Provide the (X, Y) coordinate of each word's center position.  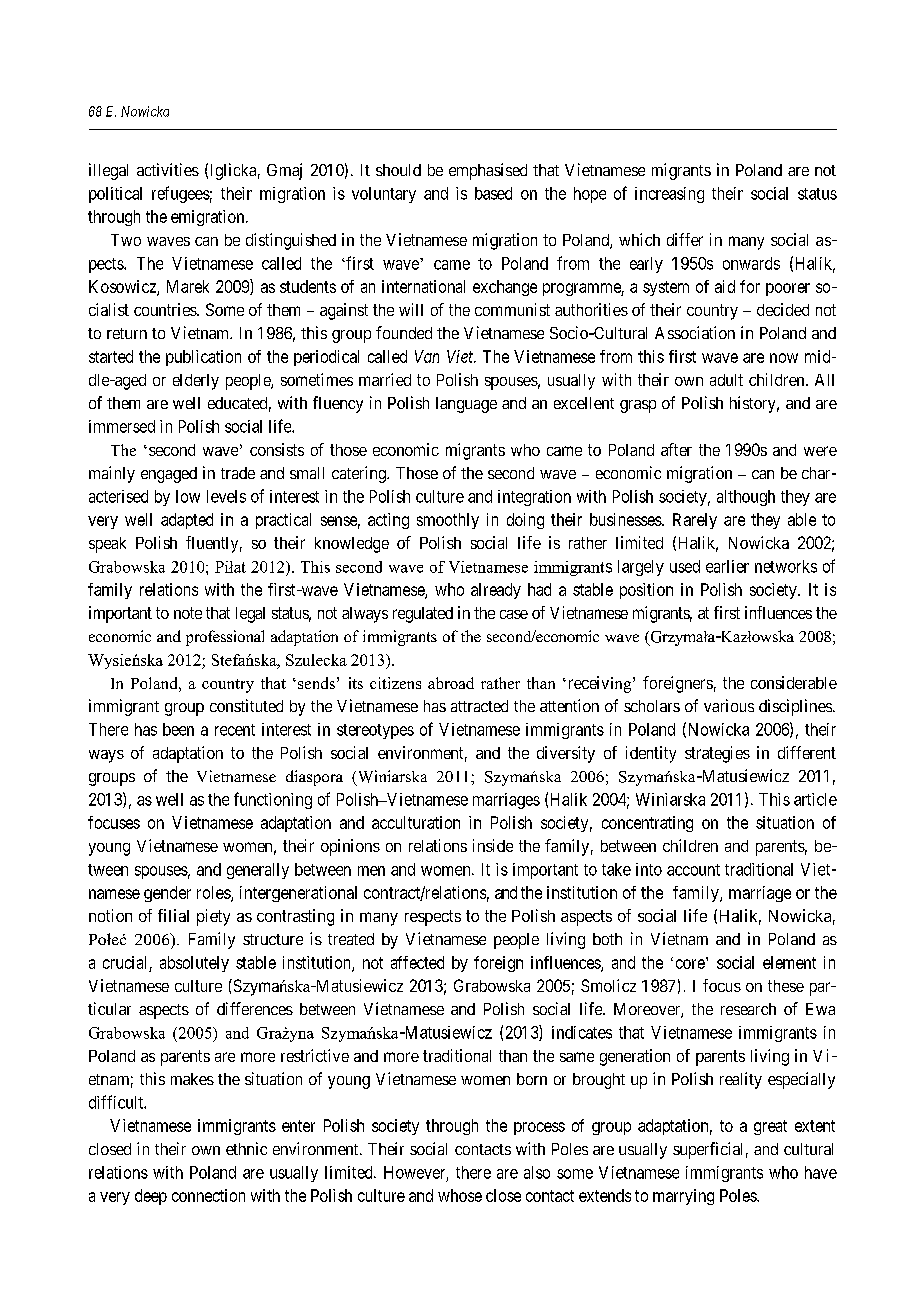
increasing (669, 195)
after (676, 449)
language (466, 405)
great (770, 1127)
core (690, 964)
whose (460, 1195)
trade (238, 473)
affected (417, 962)
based (493, 193)
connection (208, 1195)
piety (213, 917)
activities (168, 169)
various (729, 705)
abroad (451, 683)
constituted (246, 705)
